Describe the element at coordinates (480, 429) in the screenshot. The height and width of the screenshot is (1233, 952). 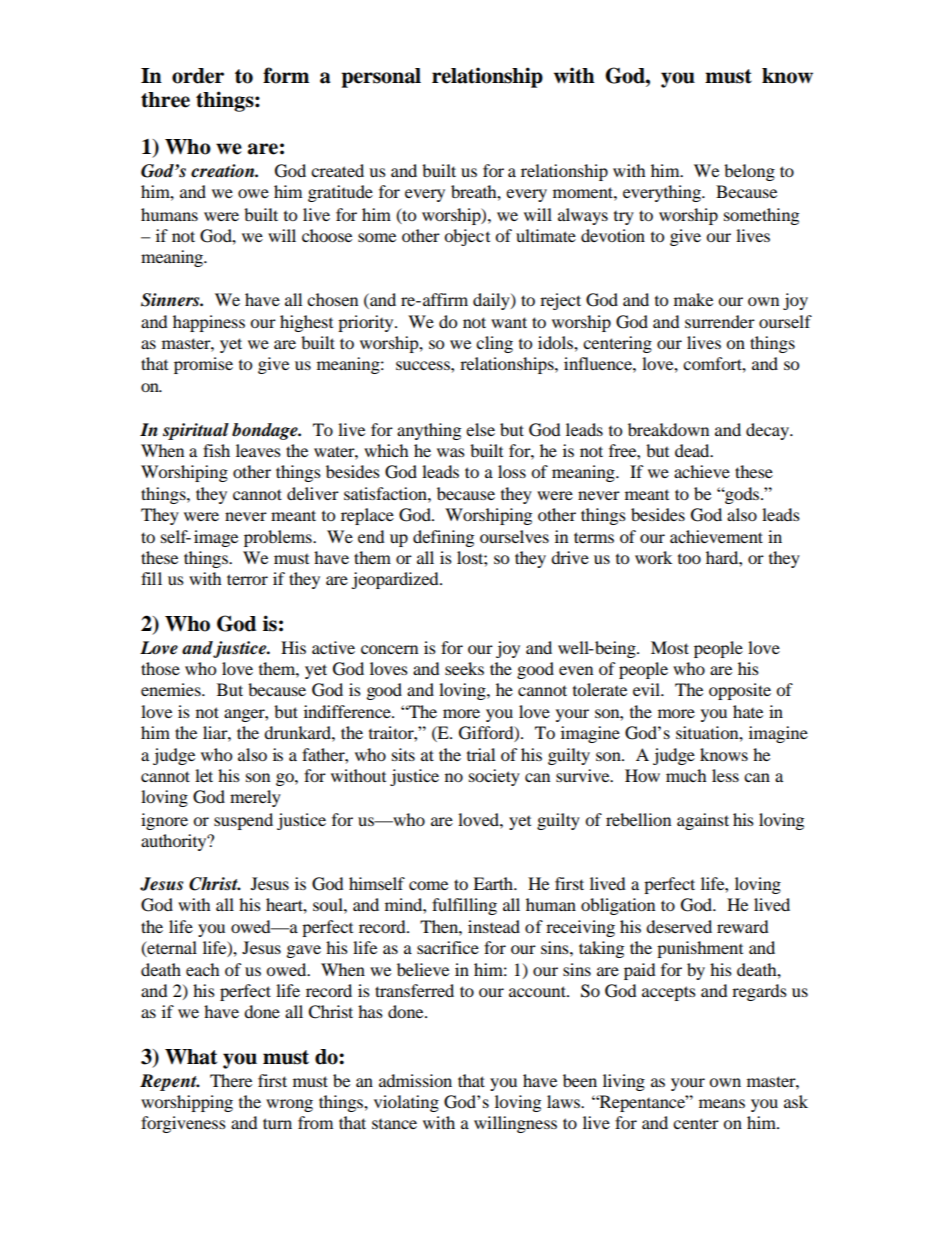
I see `else` at that location.
